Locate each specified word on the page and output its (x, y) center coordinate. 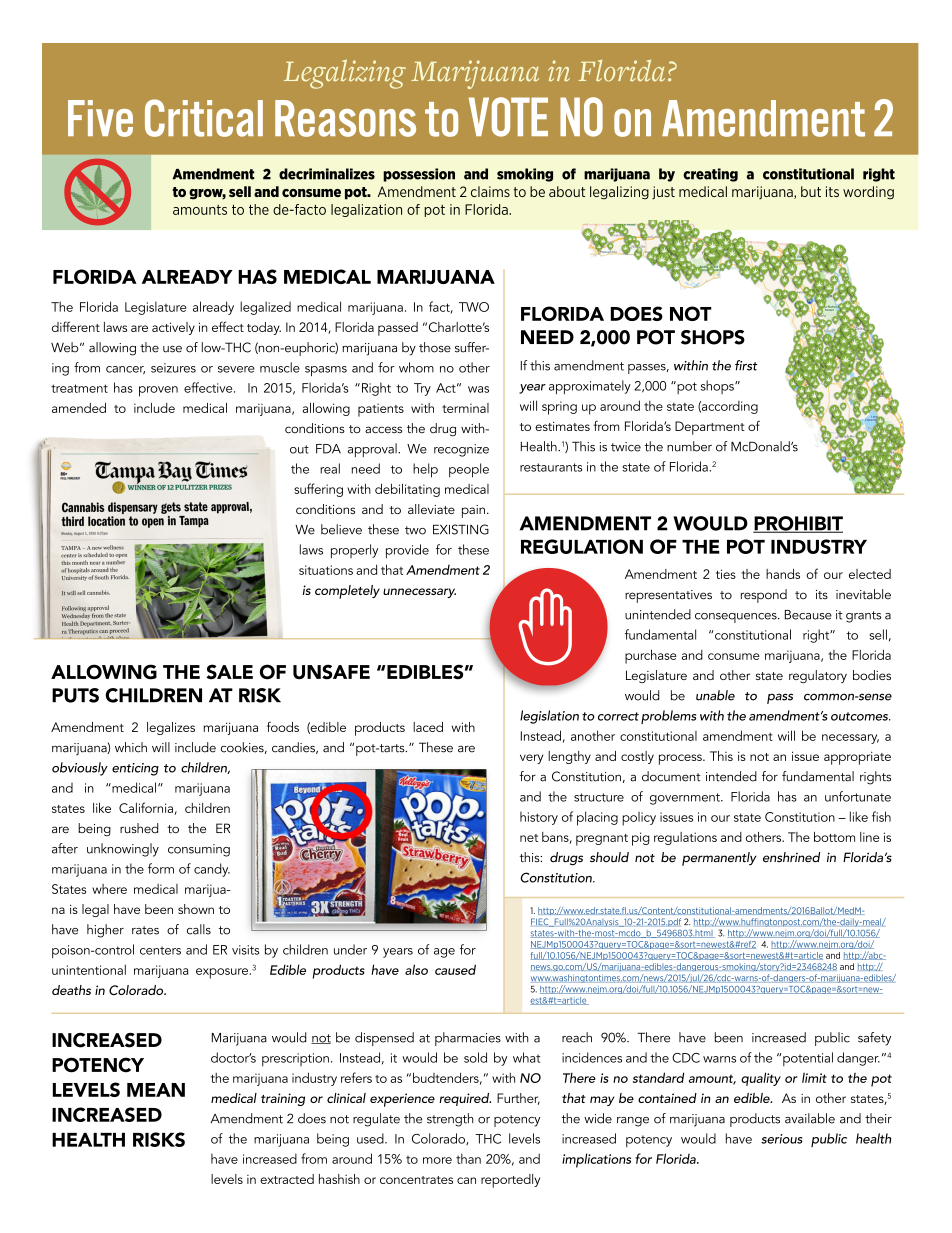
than (468, 1158)
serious (782, 1139)
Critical (204, 118)
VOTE (508, 117)
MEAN (156, 1090)
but (811, 191)
